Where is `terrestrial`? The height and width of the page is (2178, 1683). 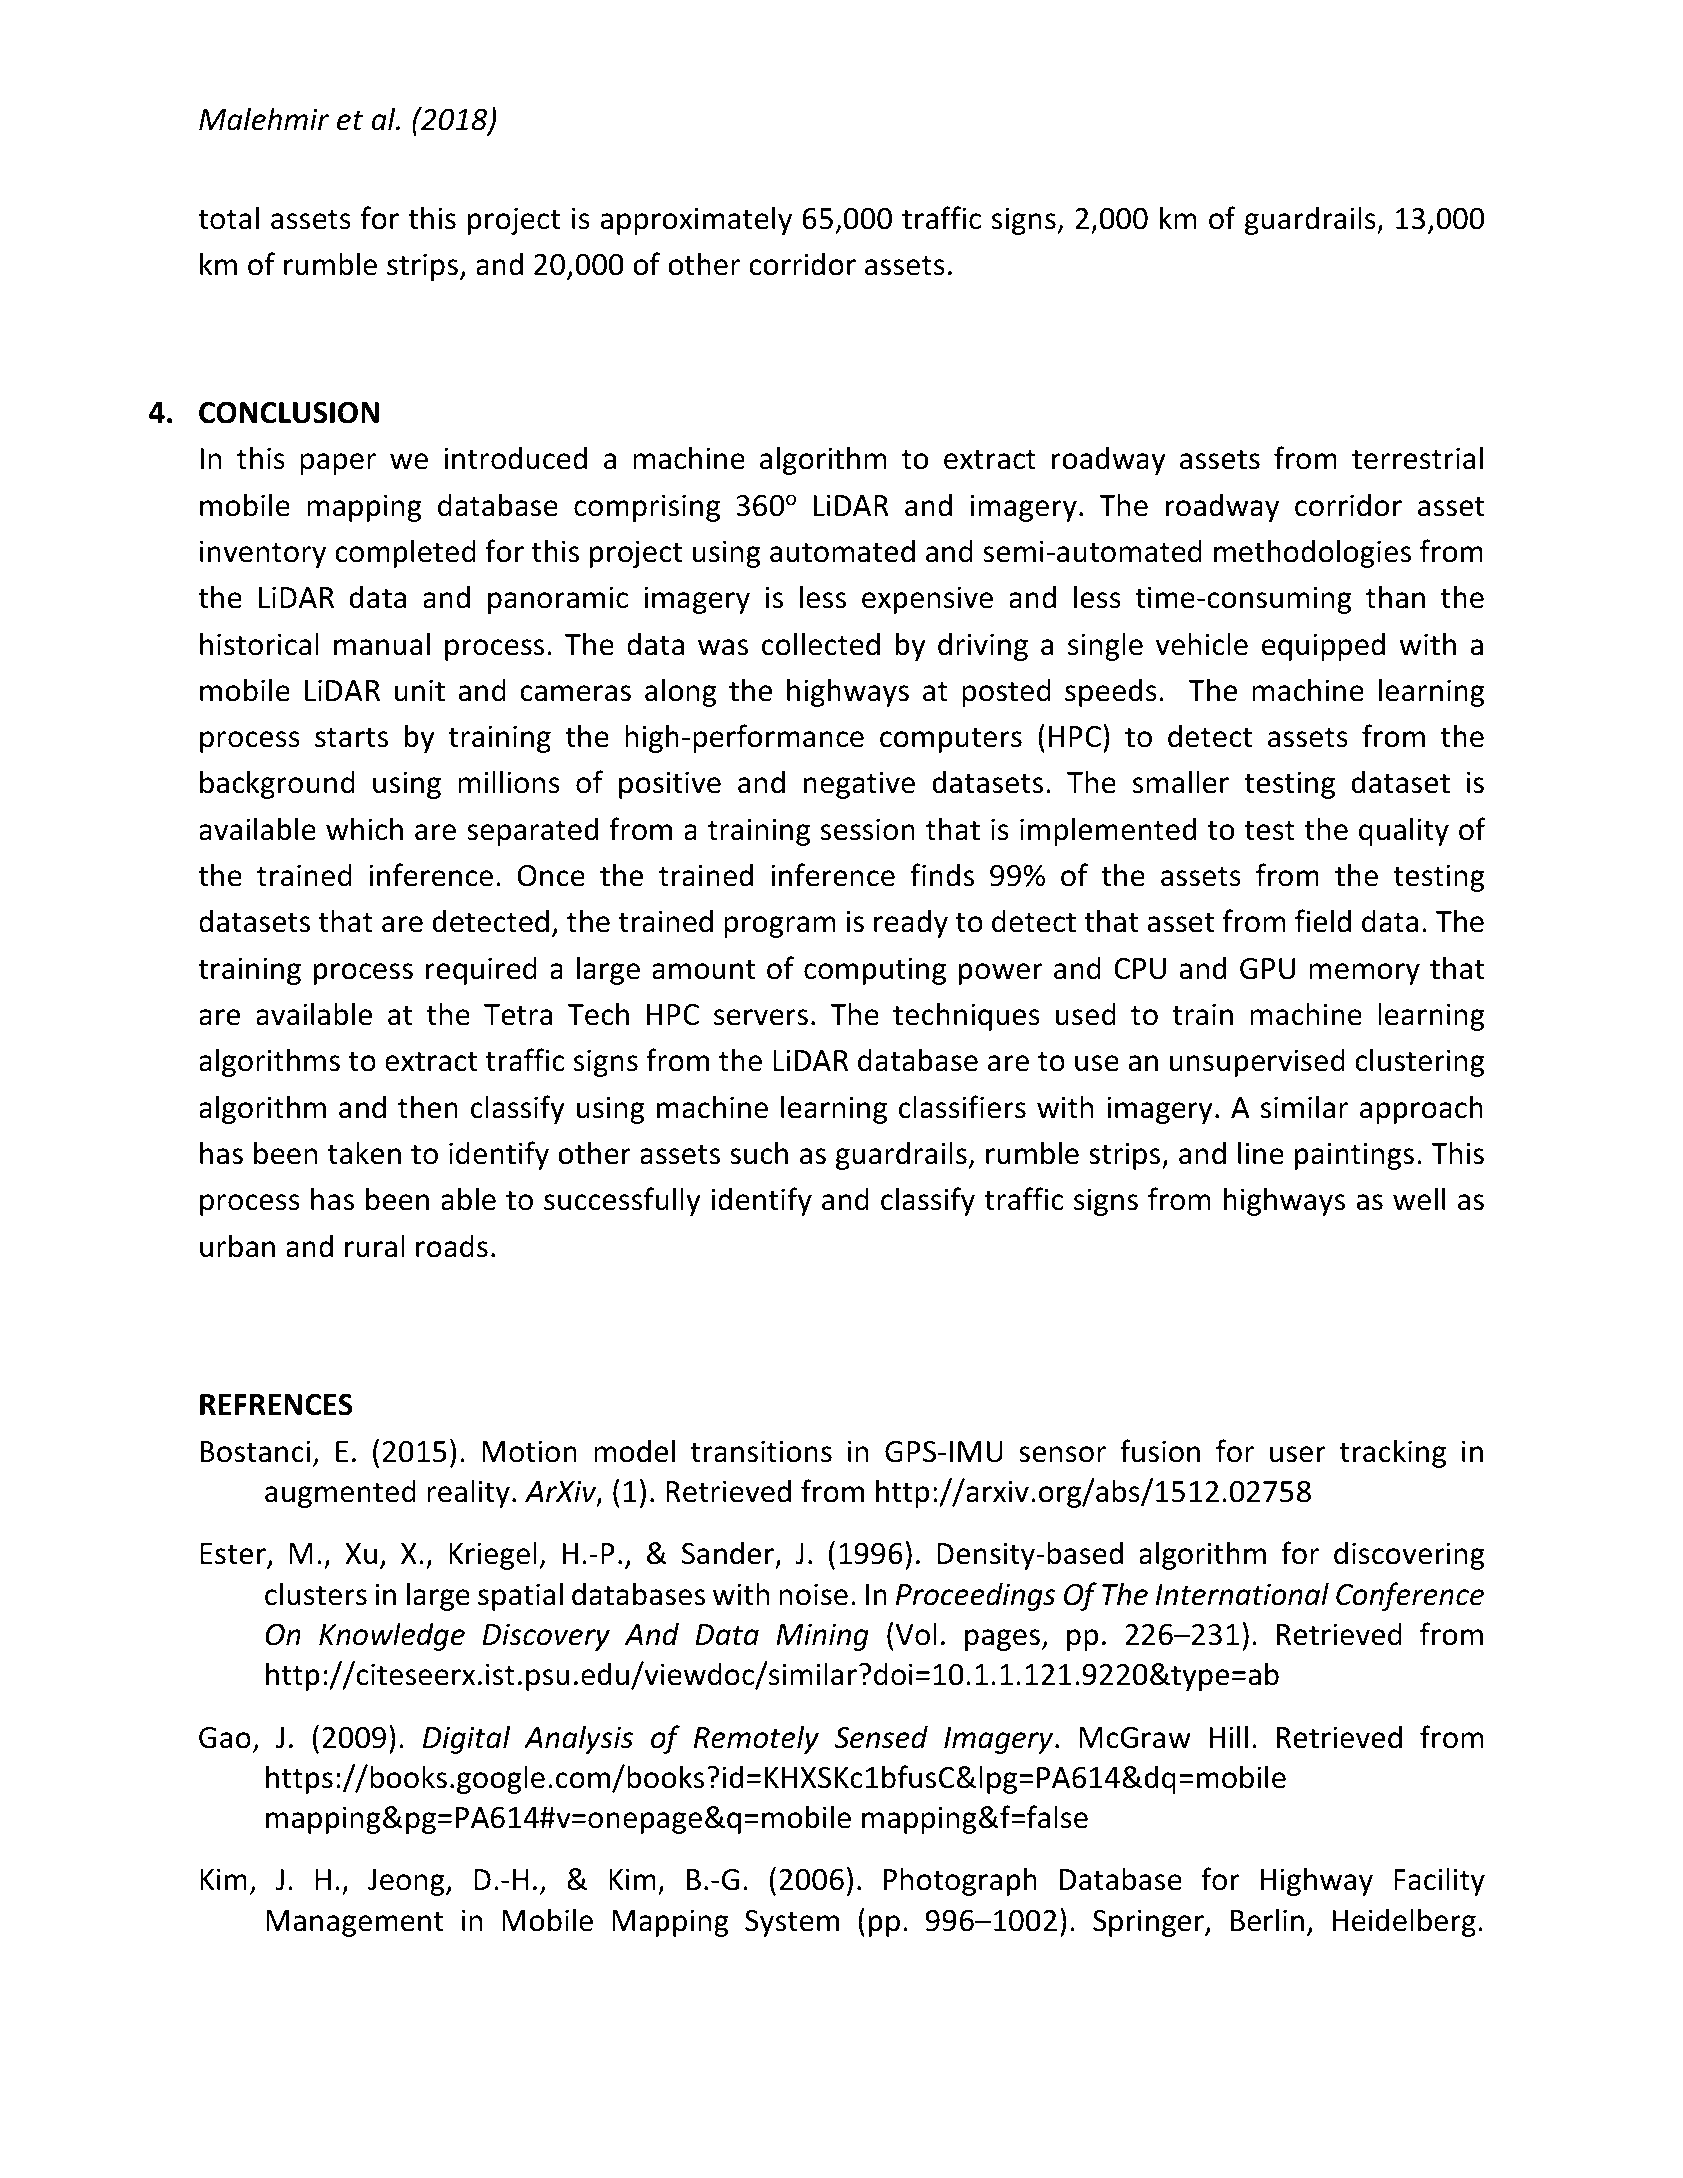 terrestrial is located at coordinates (1417, 458).
